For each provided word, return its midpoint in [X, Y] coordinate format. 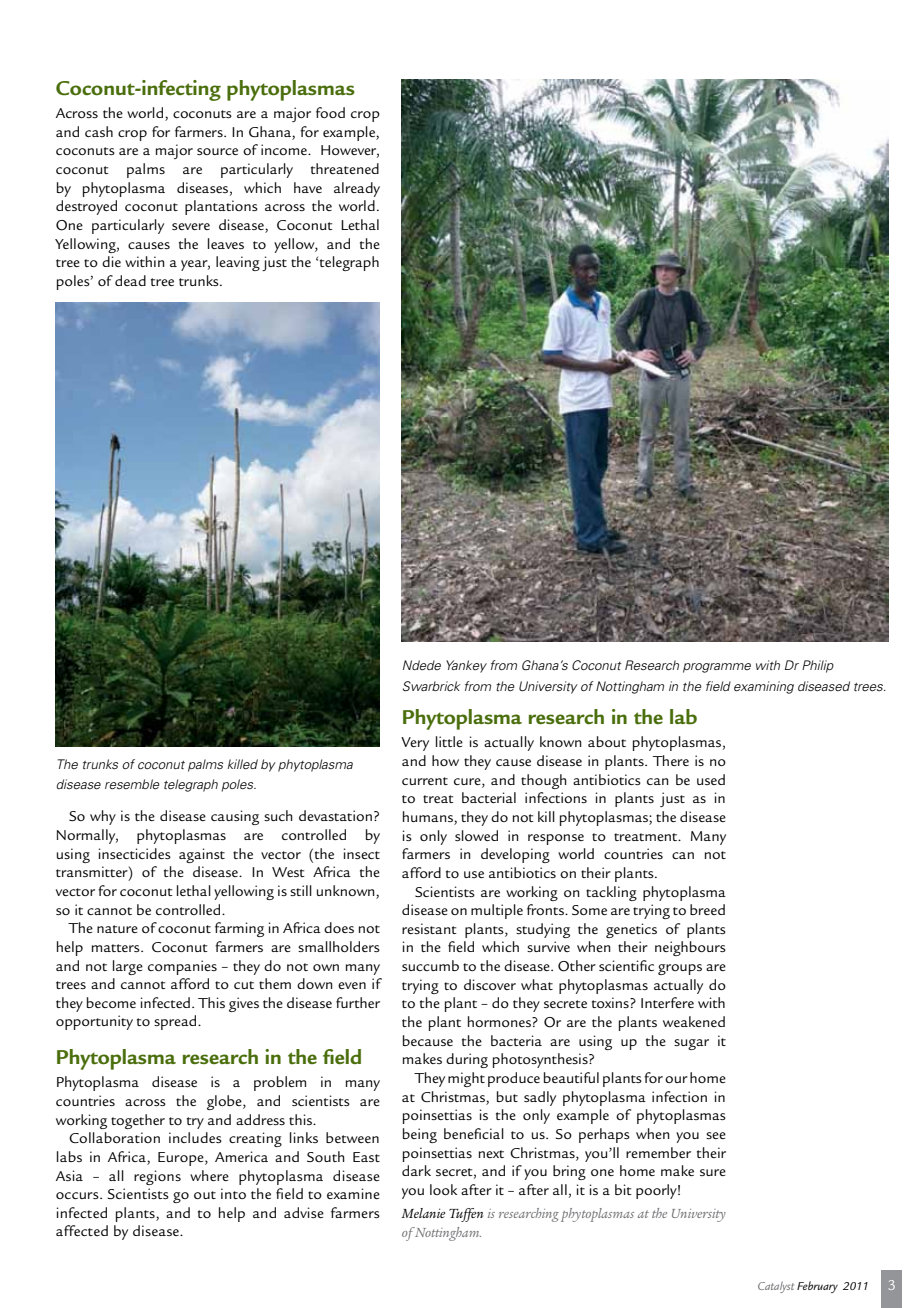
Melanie [423, 1213]
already [357, 189]
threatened [345, 168]
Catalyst [776, 1287]
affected [82, 1230]
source [217, 151]
